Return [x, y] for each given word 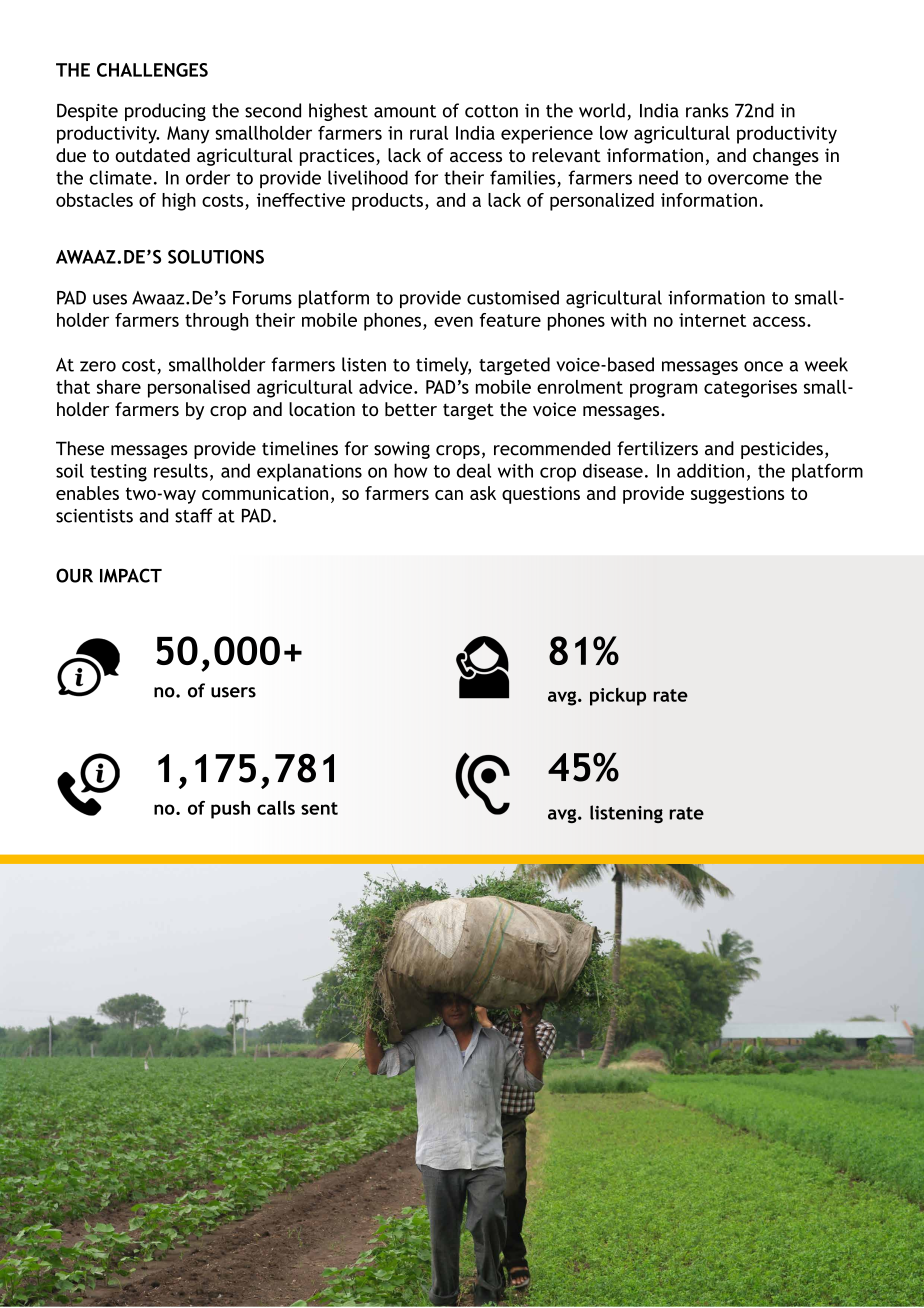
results [181, 470]
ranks [707, 110]
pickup [618, 697]
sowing [402, 450]
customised [513, 297]
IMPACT [131, 575]
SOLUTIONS [216, 257]
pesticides [782, 450]
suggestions [737, 495]
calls [276, 807]
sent [319, 808]
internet [712, 320]
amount [405, 111]
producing [165, 112]
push [230, 809]
